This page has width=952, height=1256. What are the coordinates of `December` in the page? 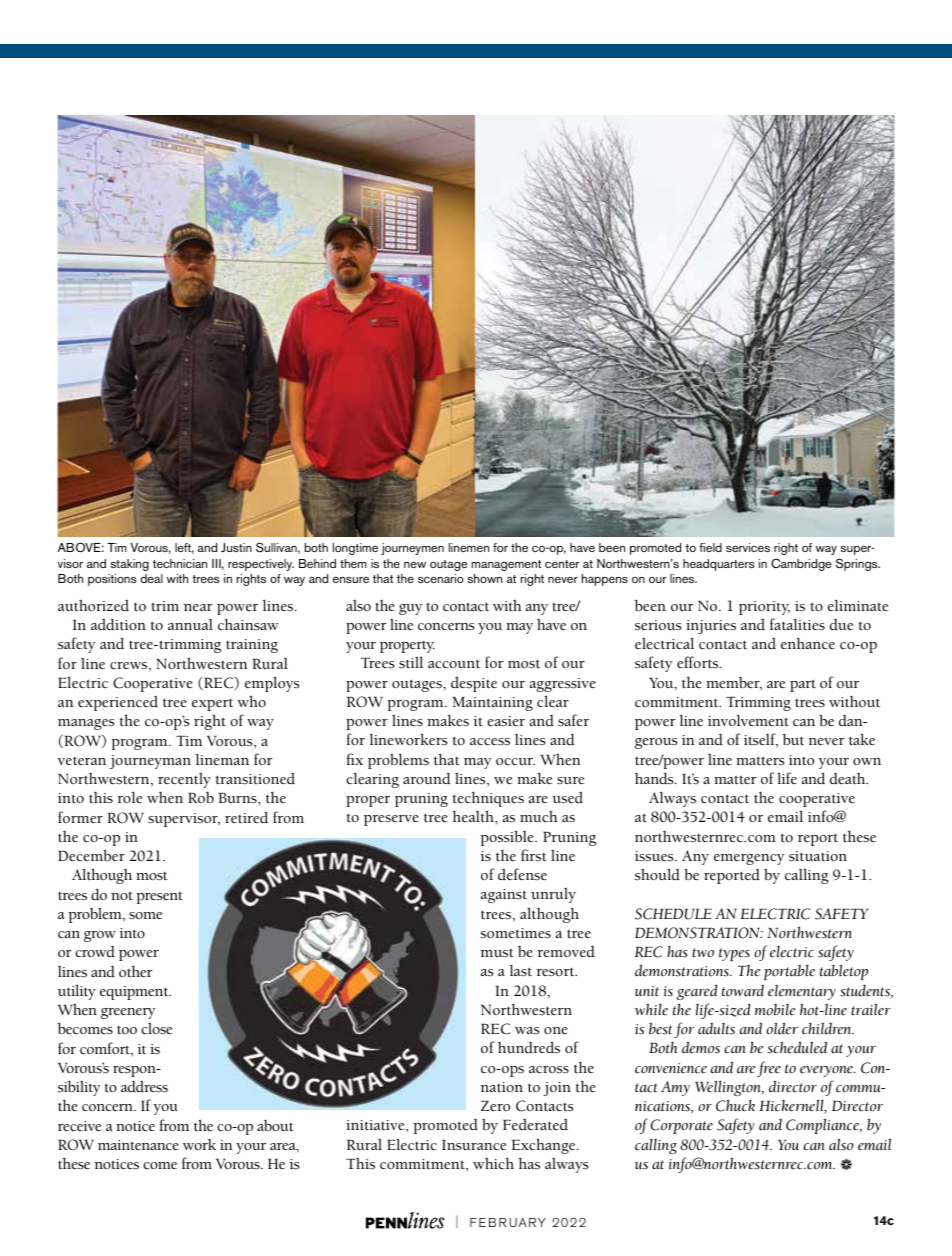 It's located at (91, 855).
